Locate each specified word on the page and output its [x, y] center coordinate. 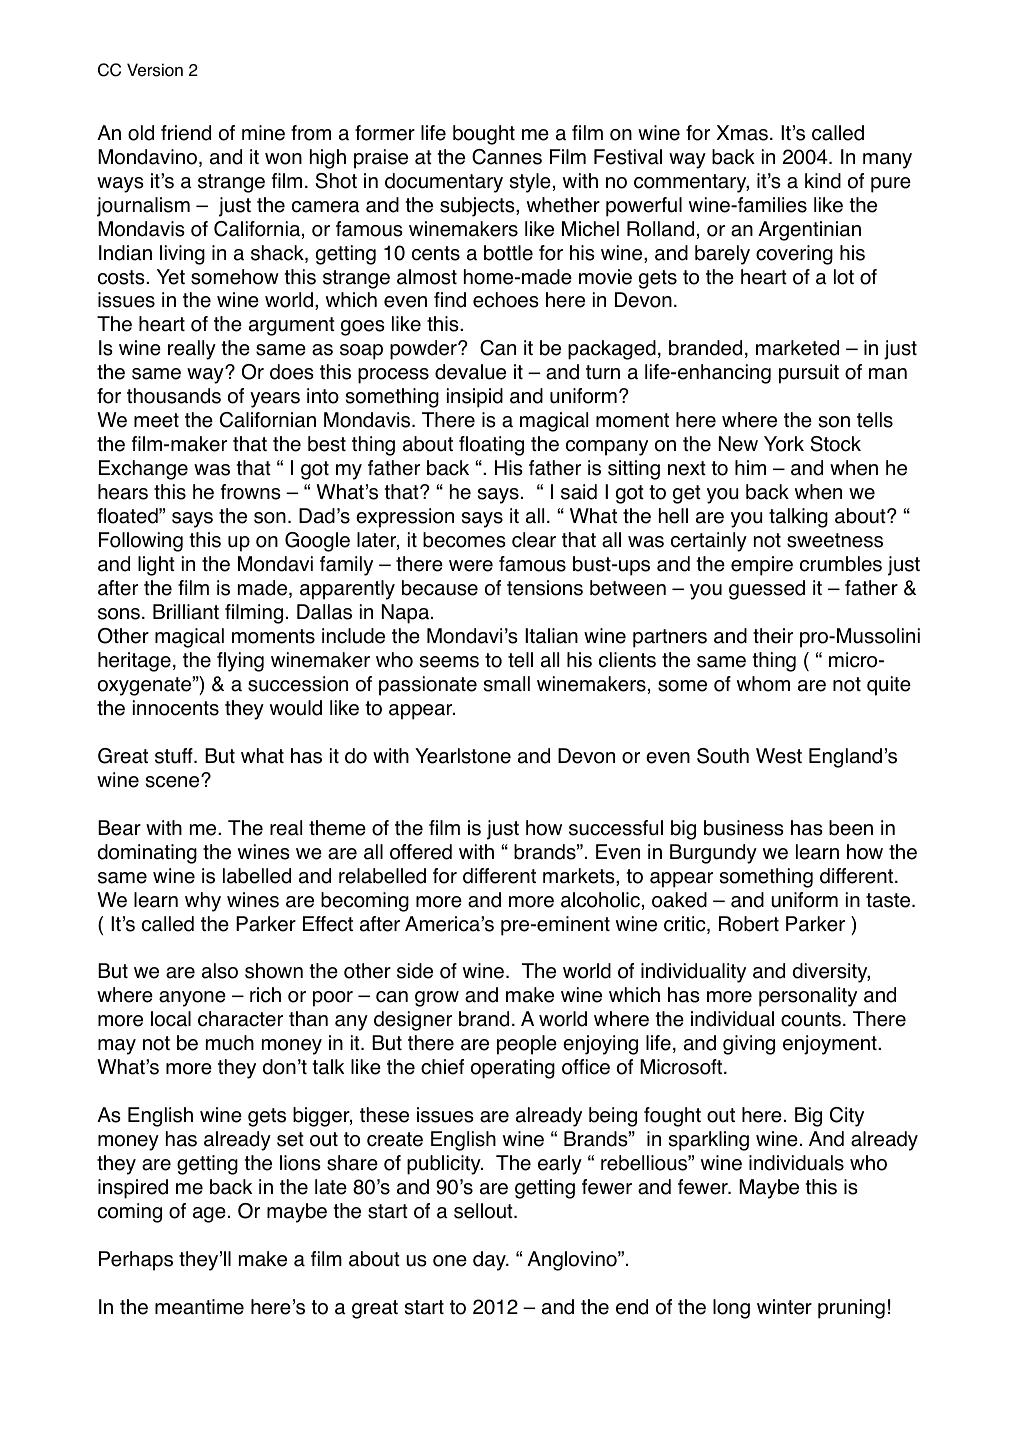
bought [484, 135]
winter [784, 1307]
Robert [749, 924]
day [490, 1261]
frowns [251, 492]
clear [534, 540]
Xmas [742, 133]
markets [580, 877]
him [750, 467]
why [203, 902]
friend [186, 133]
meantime [199, 1307]
